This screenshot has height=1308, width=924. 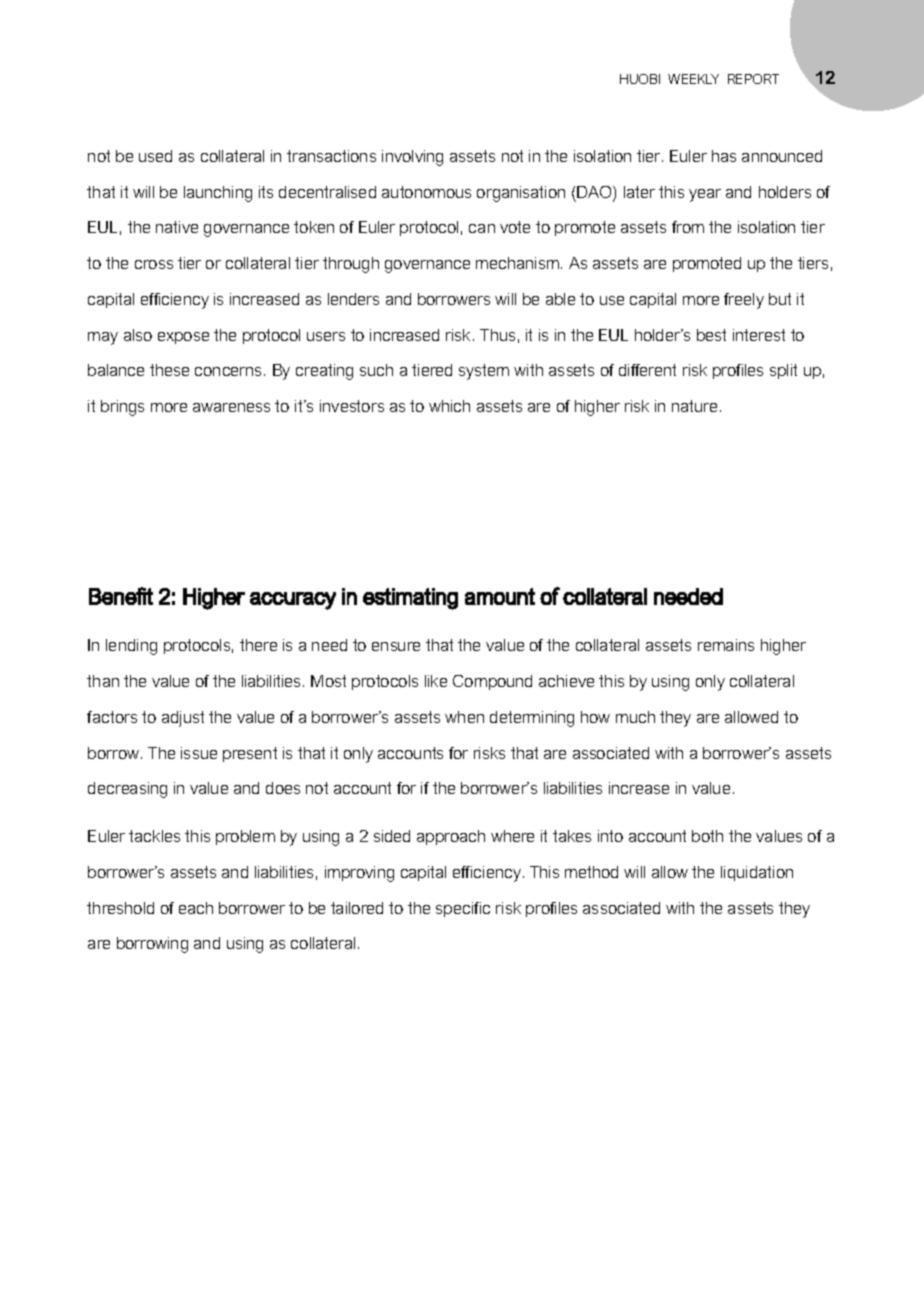 What do you see at coordinates (726, 645) in the screenshot?
I see `remains` at bounding box center [726, 645].
